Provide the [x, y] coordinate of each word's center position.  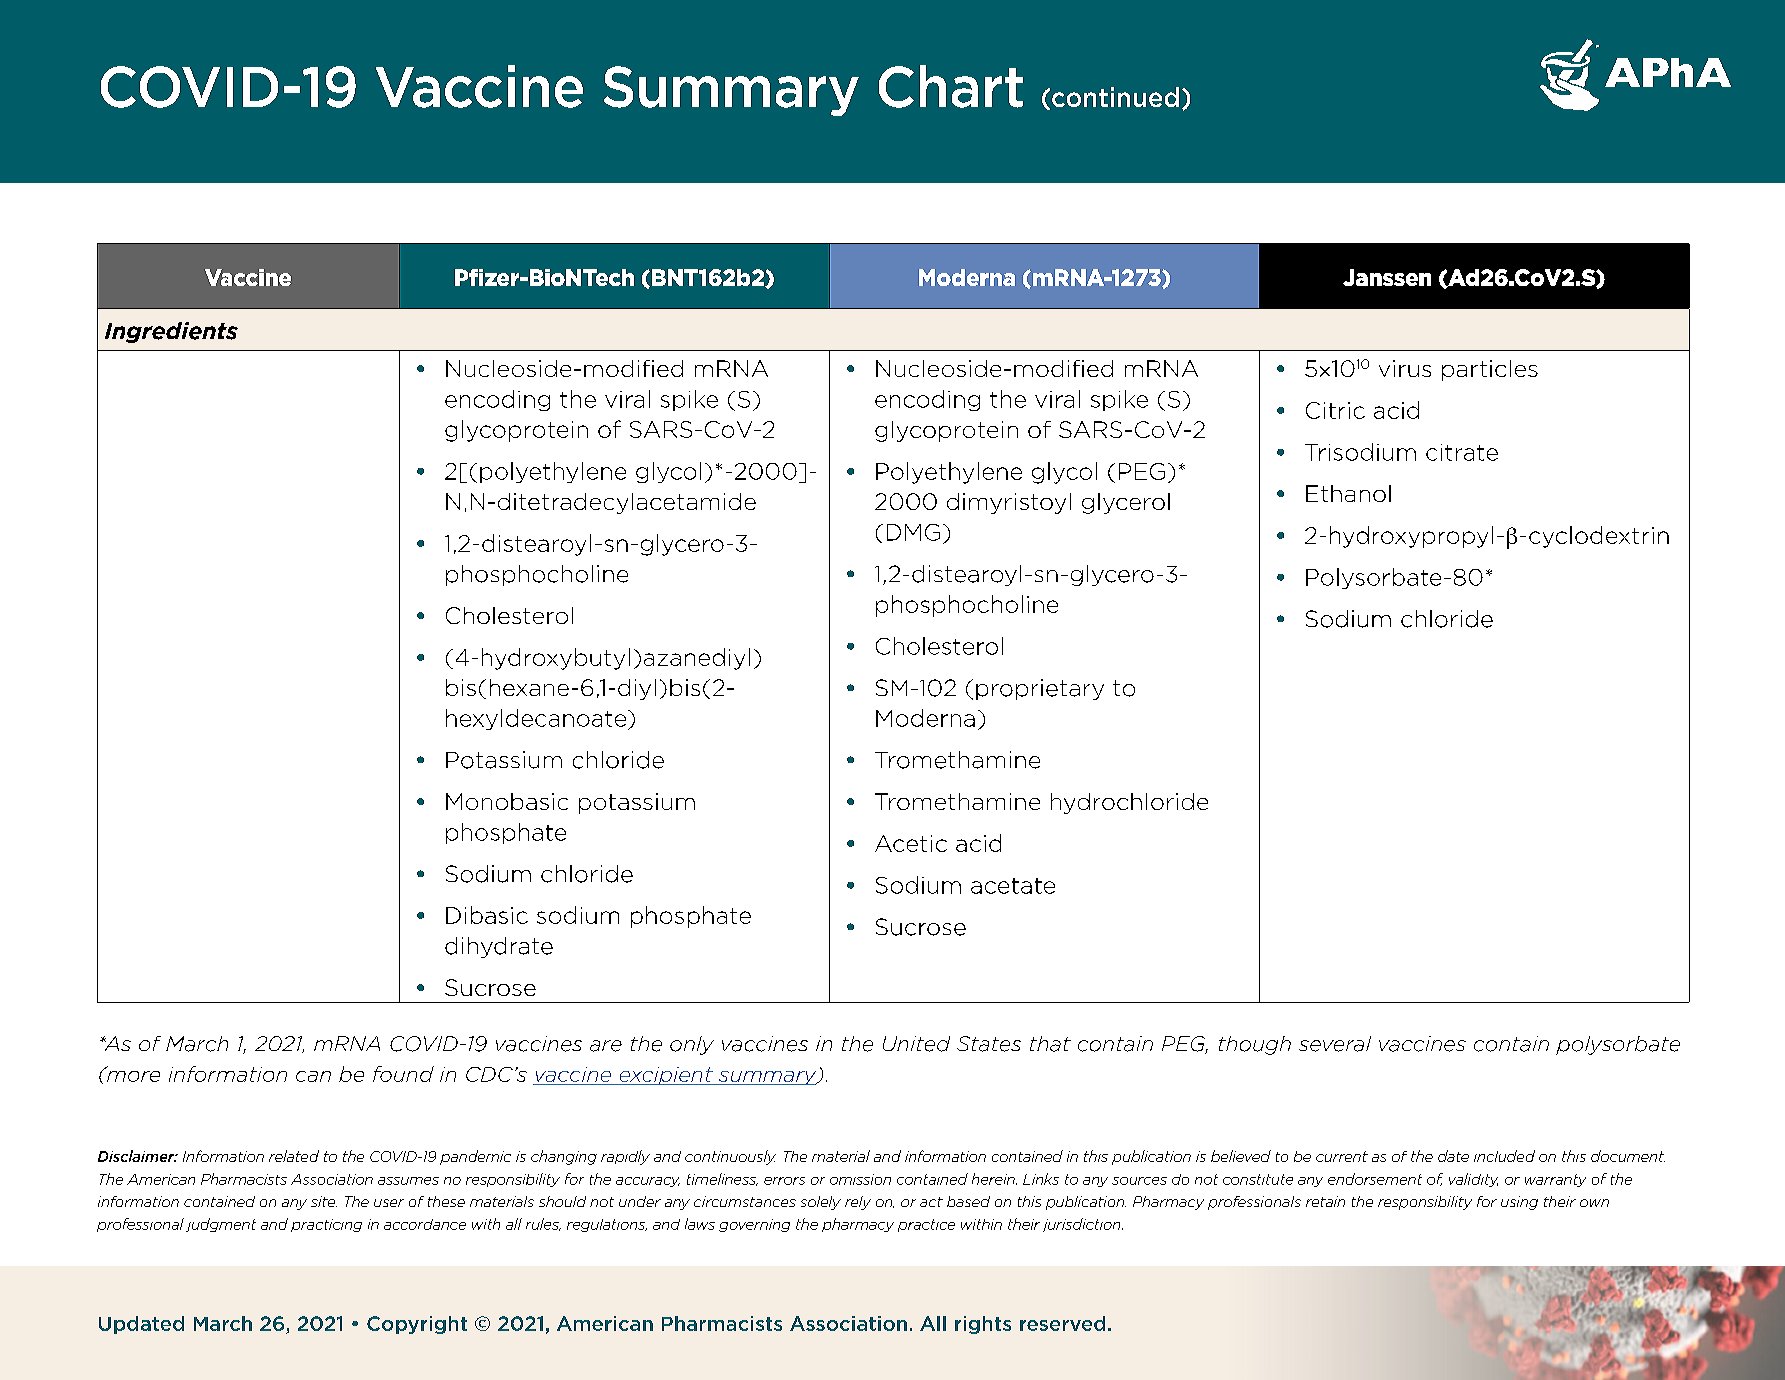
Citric [1335, 410]
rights [983, 1325]
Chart [951, 86]
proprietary [1040, 689]
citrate [1462, 452]
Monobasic [507, 801]
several [1335, 1044]
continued [1115, 97]
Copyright [417, 1325]
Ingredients [171, 332]
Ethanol [1348, 493]
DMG [913, 532]
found [403, 1074]
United [916, 1044]
